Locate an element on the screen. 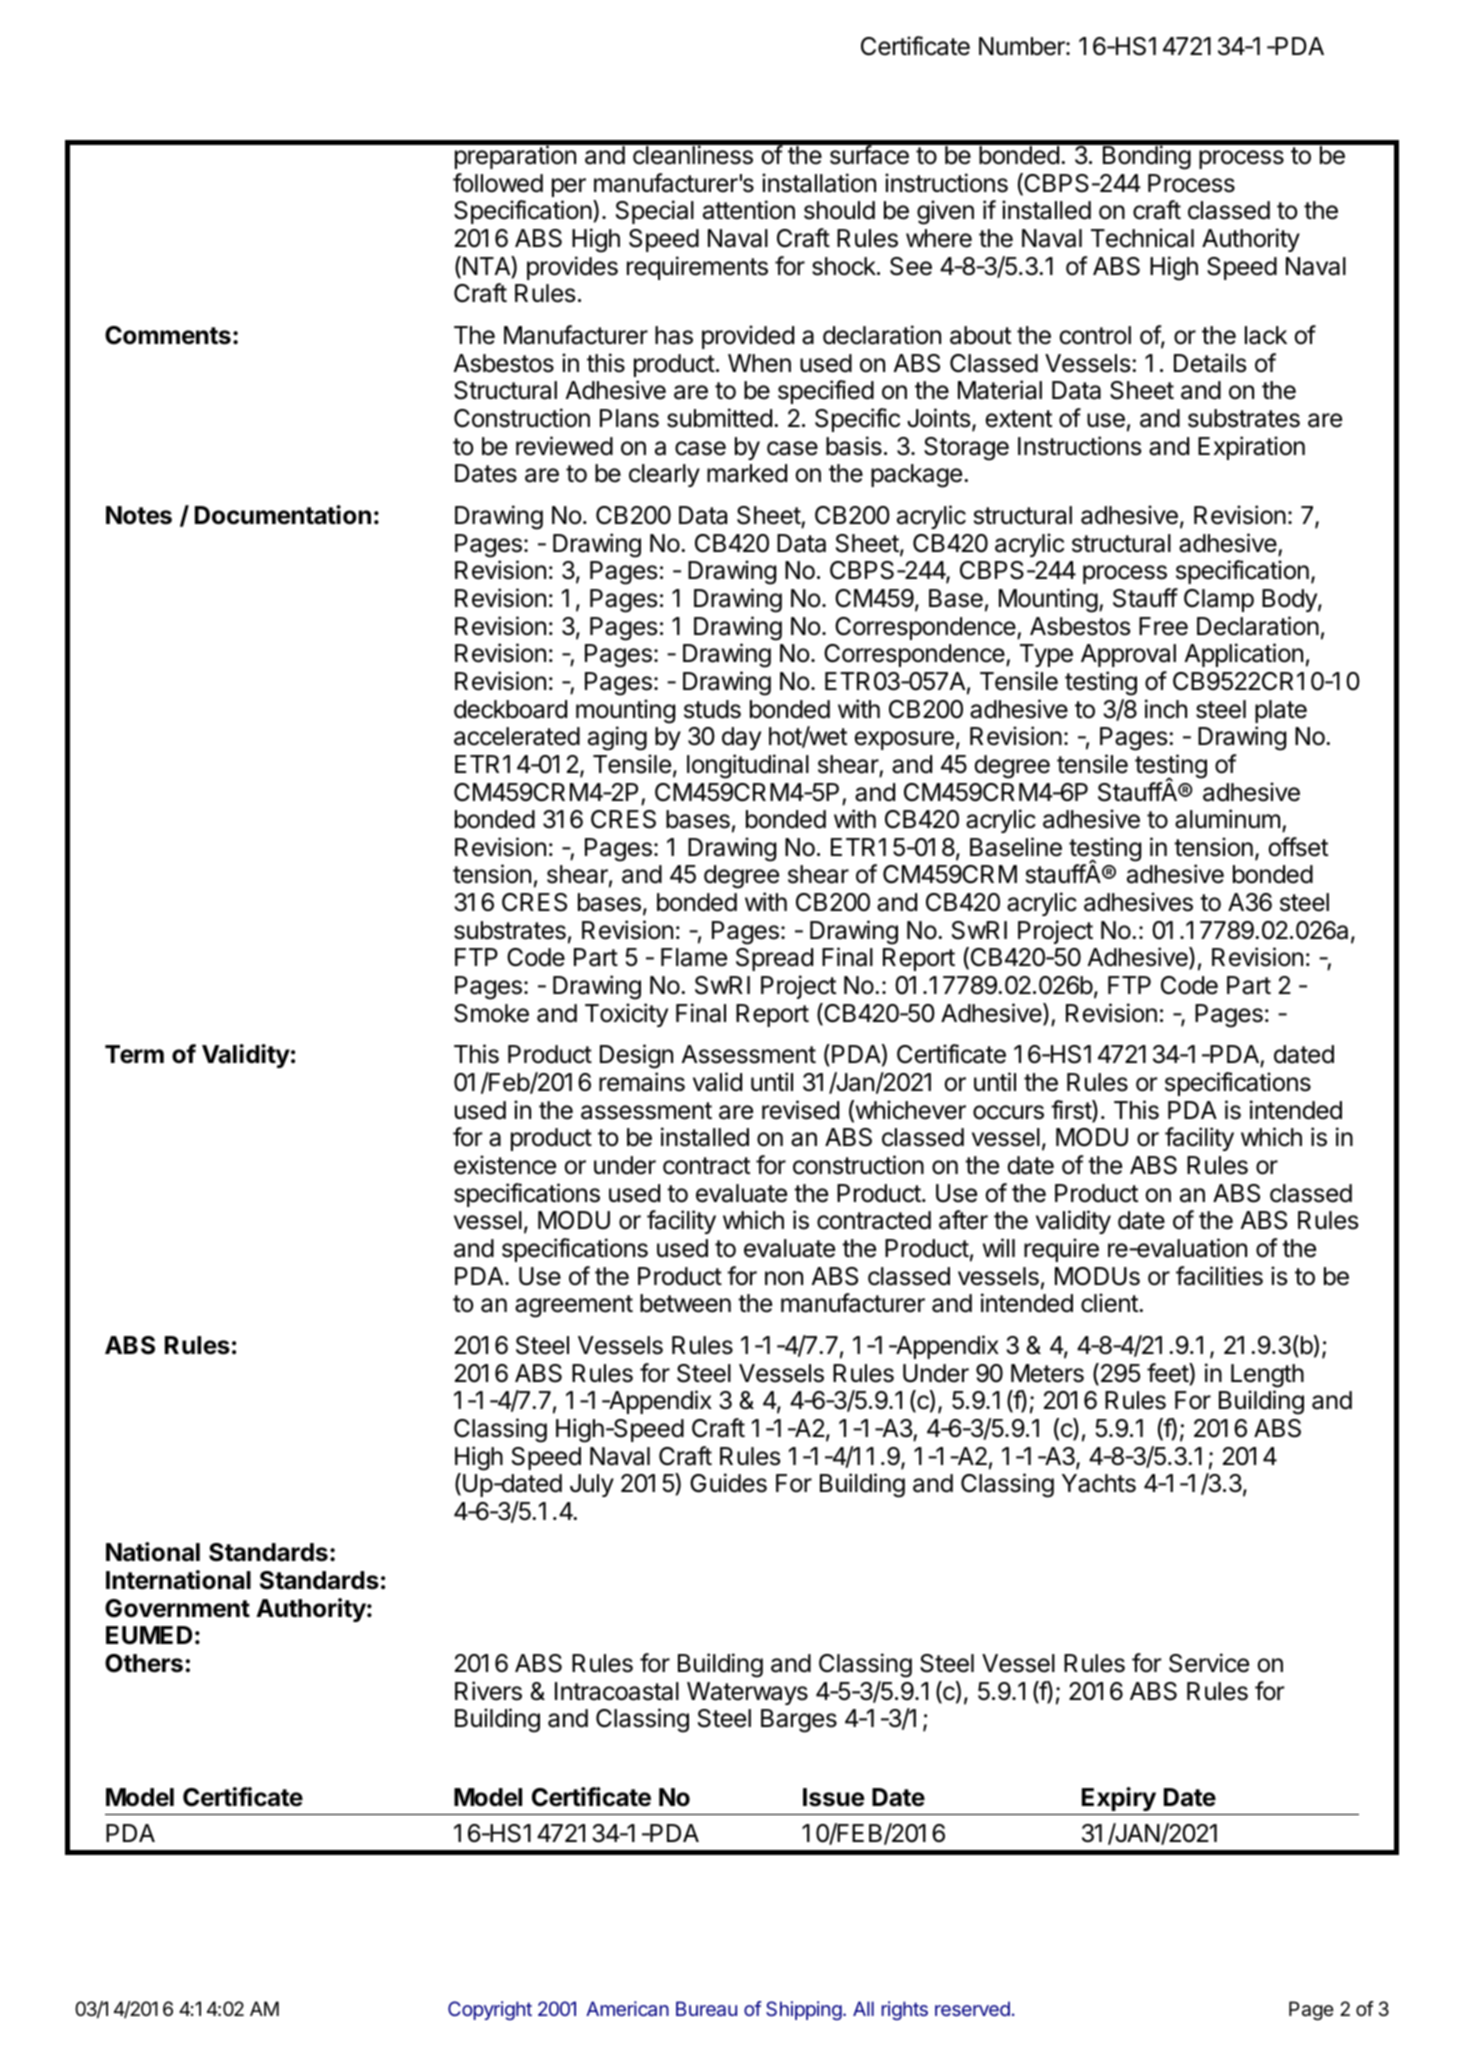  attention is located at coordinates (749, 210).
